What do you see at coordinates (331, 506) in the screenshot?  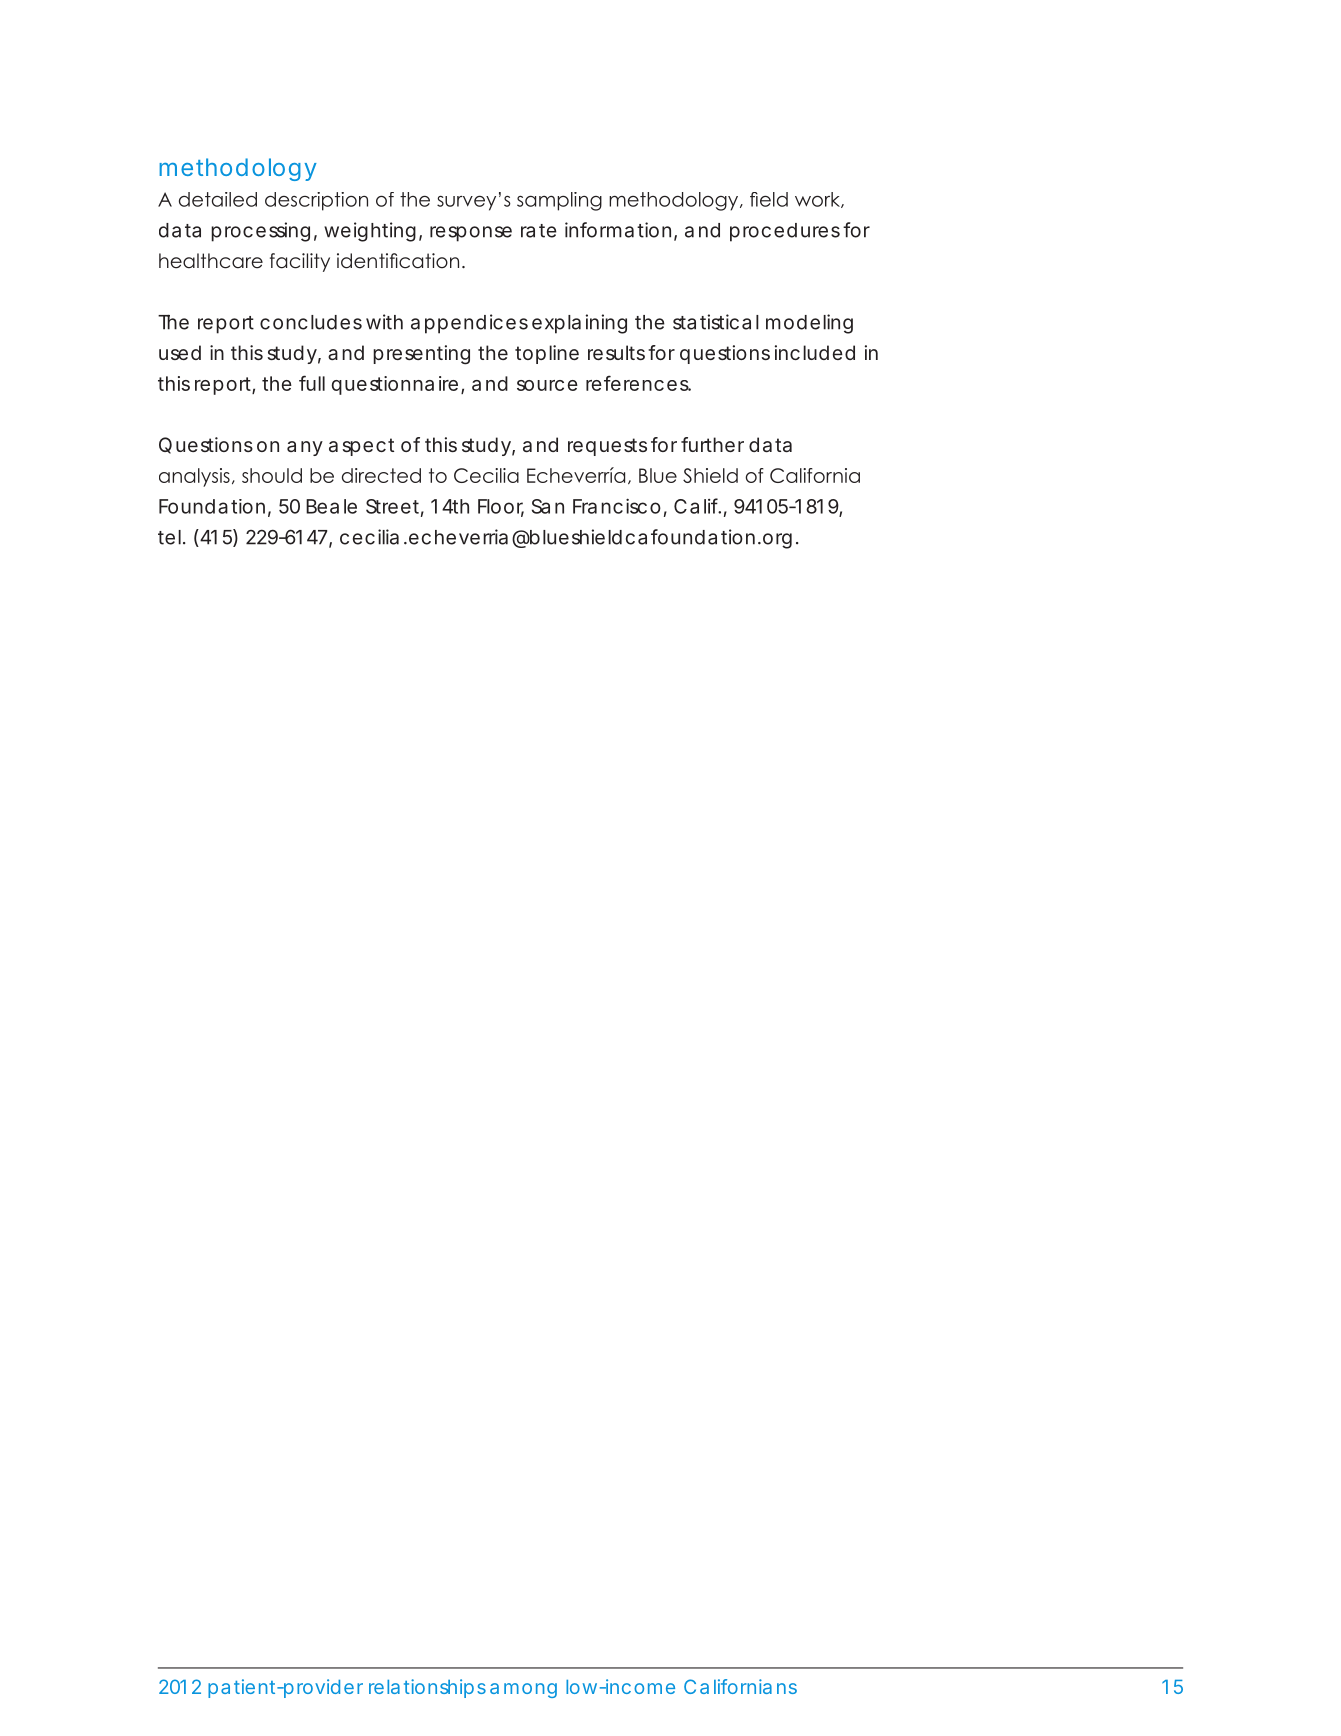 I see `Beale` at bounding box center [331, 506].
